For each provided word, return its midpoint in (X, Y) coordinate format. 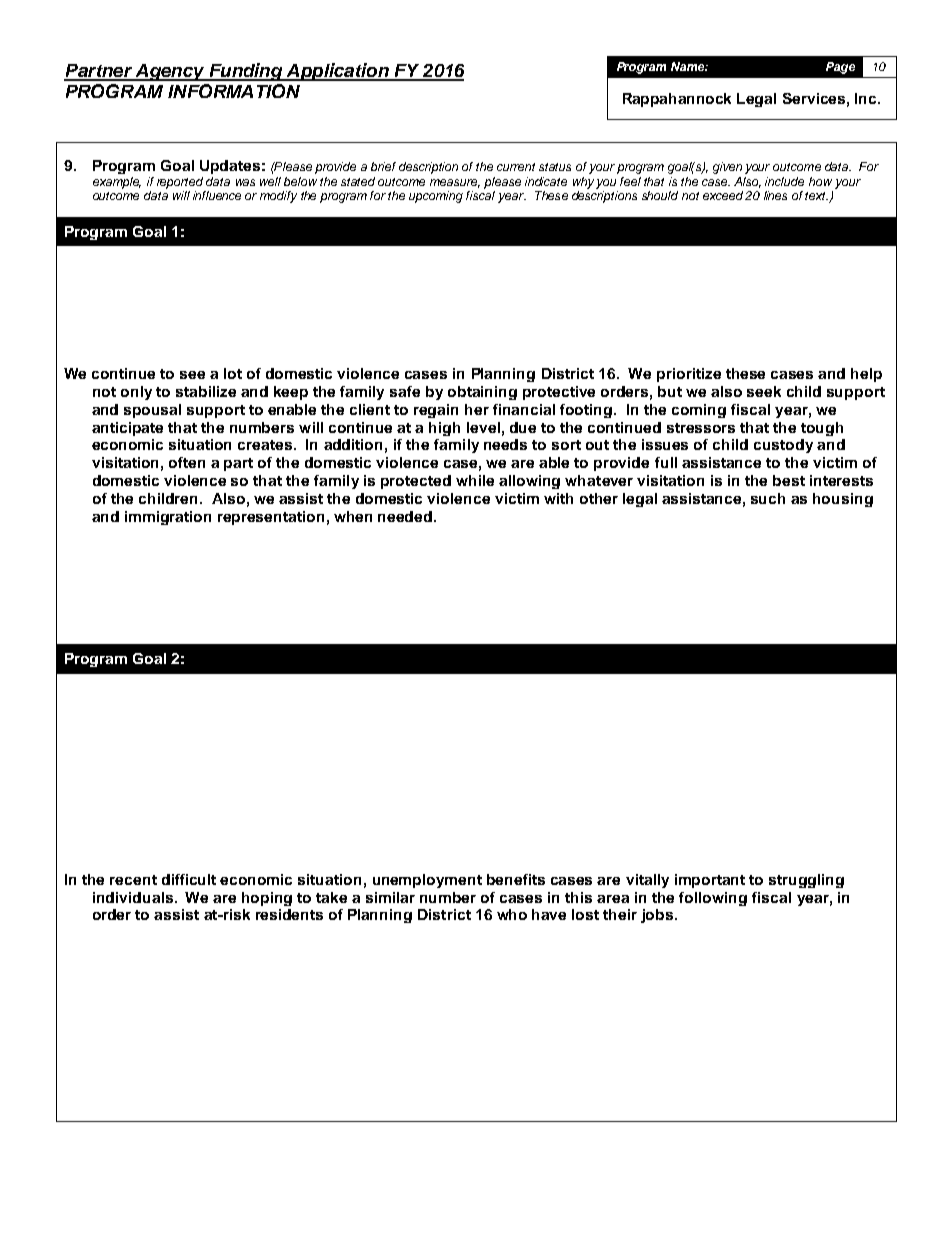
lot (233, 373)
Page (840, 68)
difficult (189, 879)
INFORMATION (234, 91)
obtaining (482, 393)
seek (764, 391)
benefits (516, 879)
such (768, 498)
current (516, 167)
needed (405, 516)
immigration (168, 518)
